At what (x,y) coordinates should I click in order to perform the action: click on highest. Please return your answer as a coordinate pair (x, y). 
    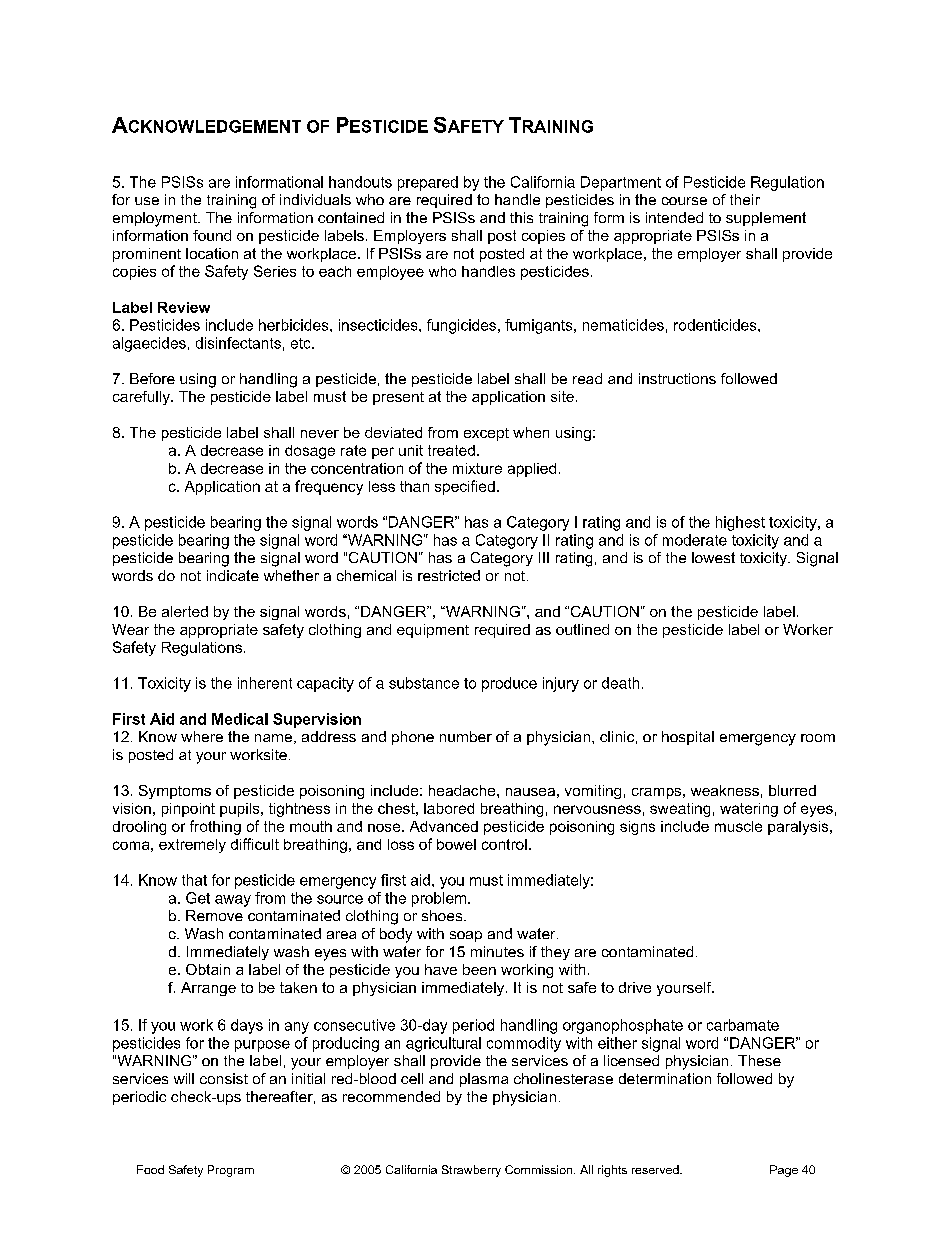
    Looking at the image, I should click on (740, 523).
